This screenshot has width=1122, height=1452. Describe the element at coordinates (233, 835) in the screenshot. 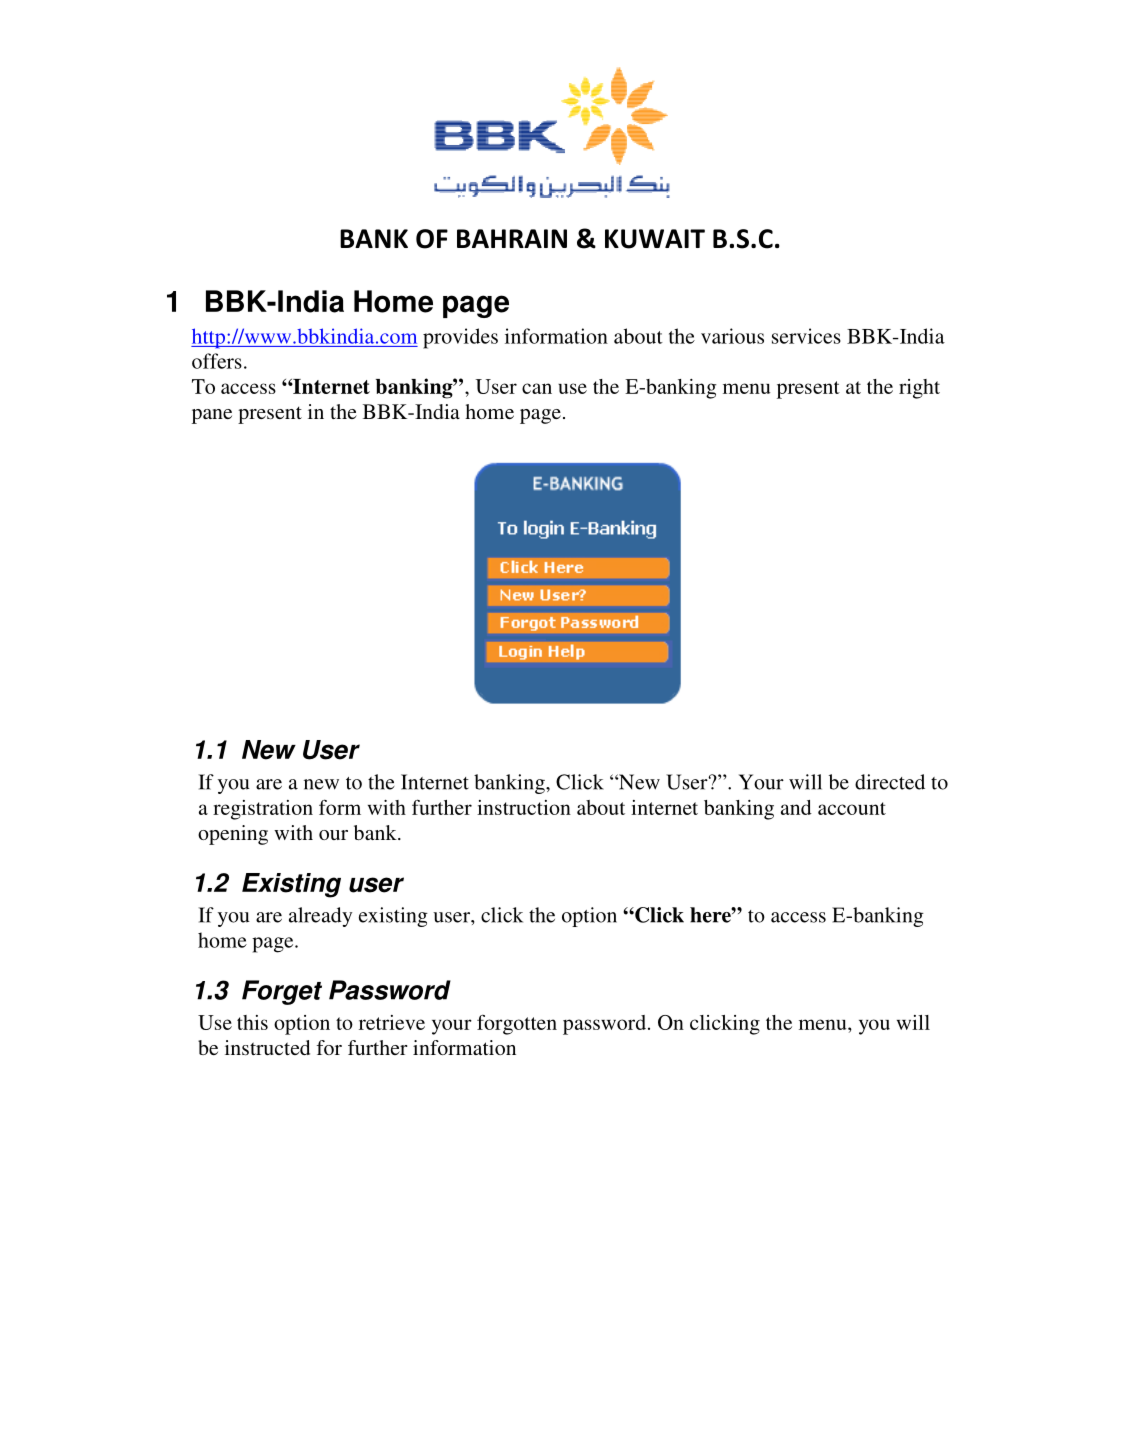

I see `opening` at that location.
